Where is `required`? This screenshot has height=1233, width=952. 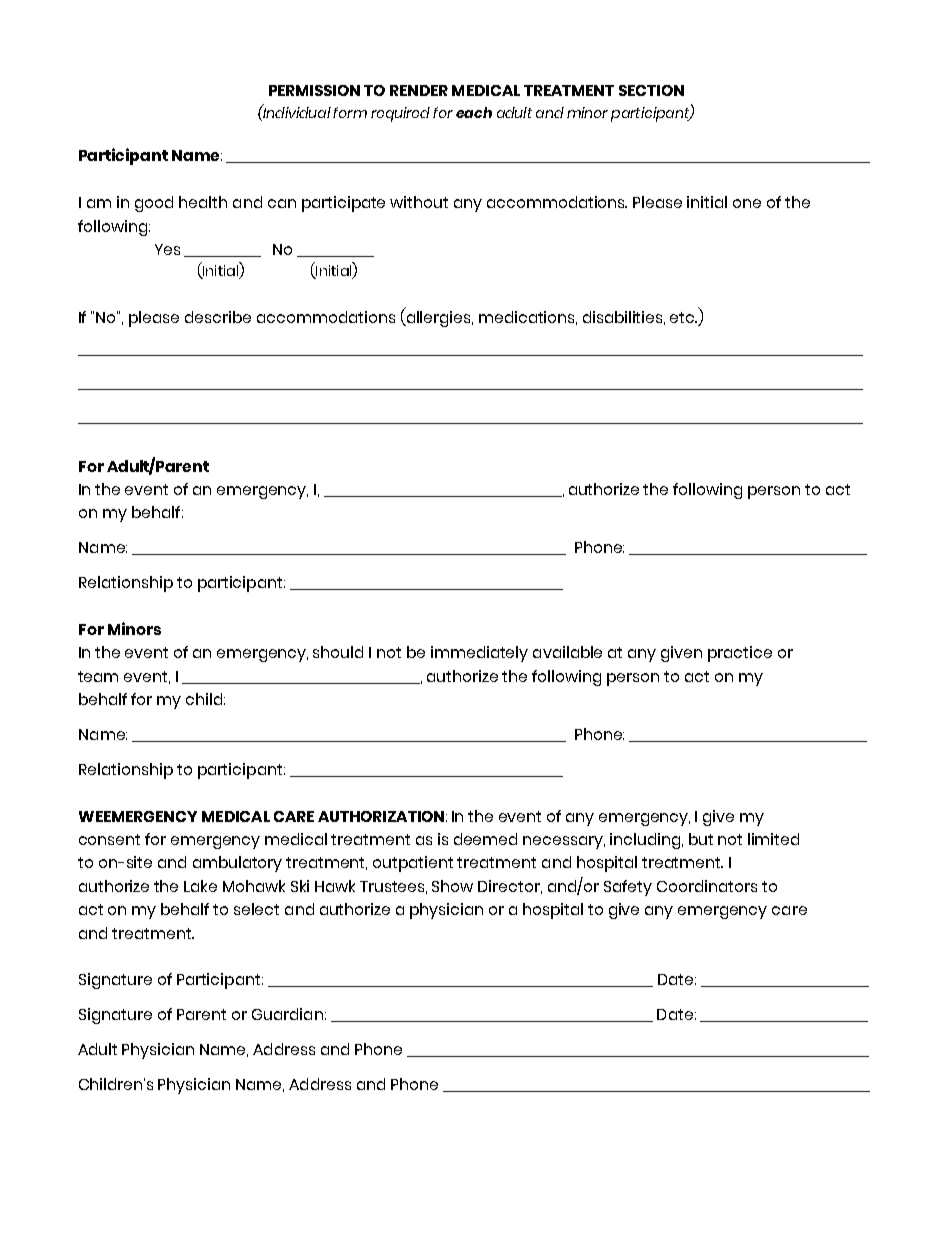
required is located at coordinates (400, 114).
